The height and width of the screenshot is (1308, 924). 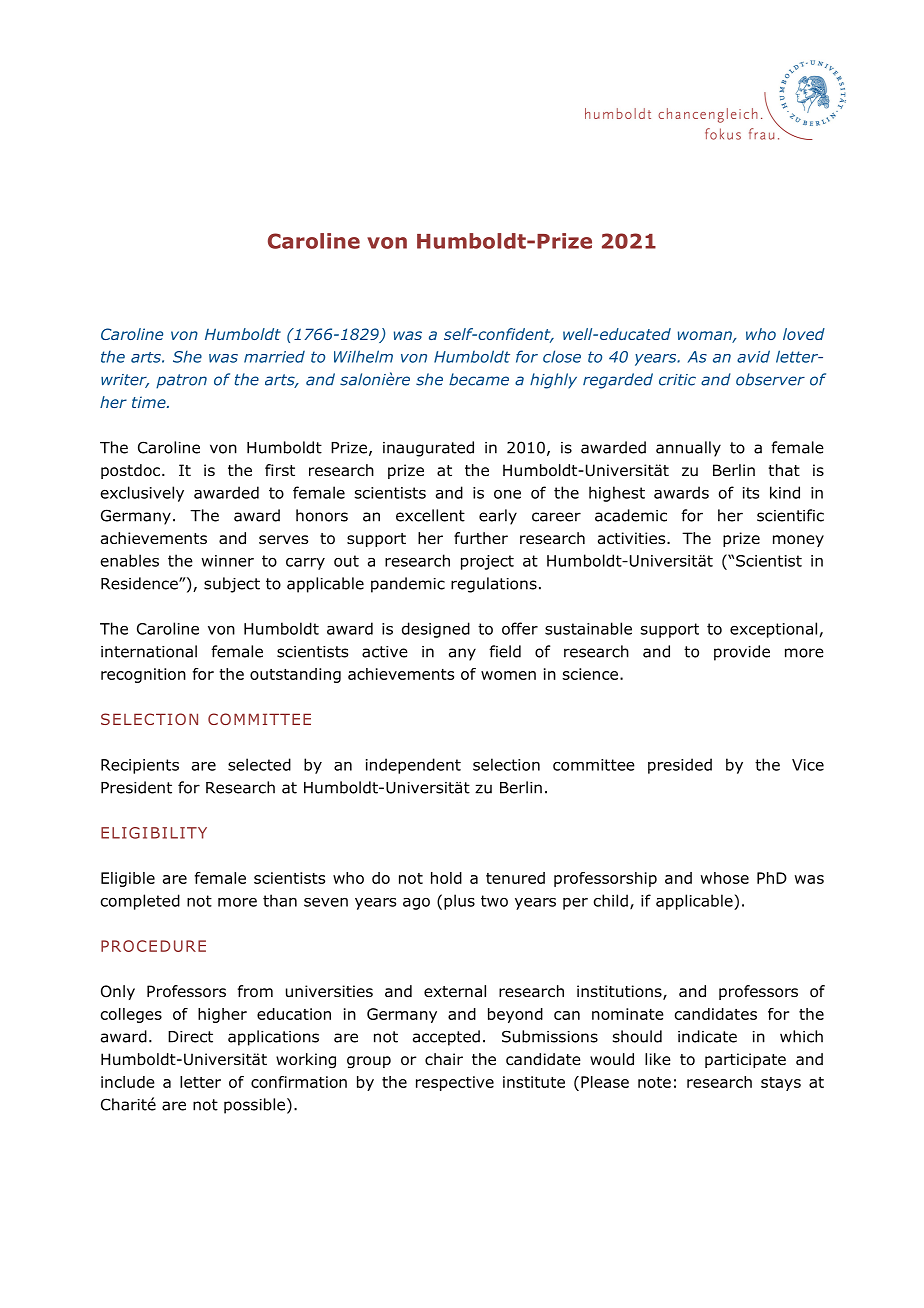 What do you see at coordinates (479, 379) in the screenshot?
I see `became` at bounding box center [479, 379].
